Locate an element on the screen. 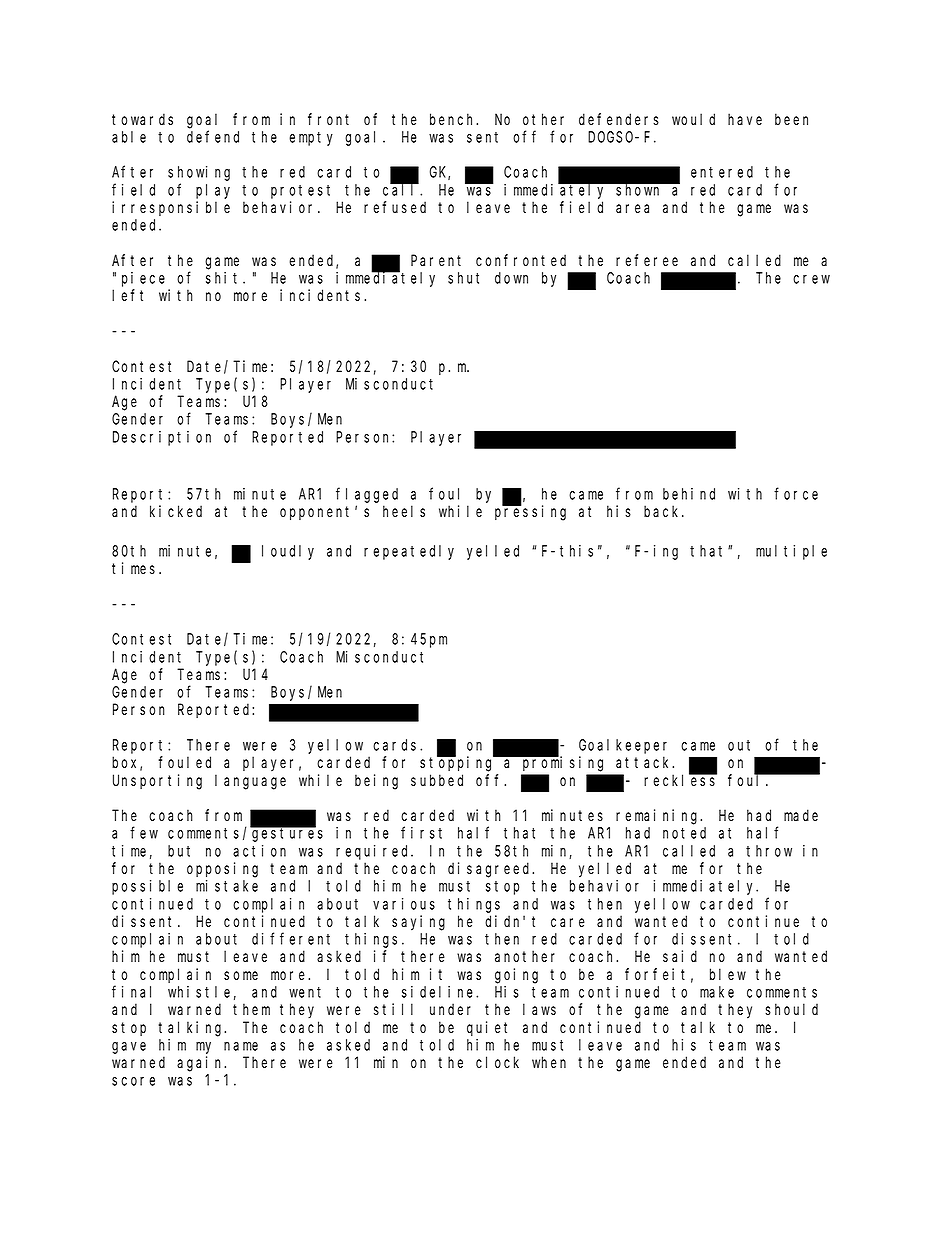 The width and height of the screenshot is (952, 1233). name is located at coordinates (241, 1046).
